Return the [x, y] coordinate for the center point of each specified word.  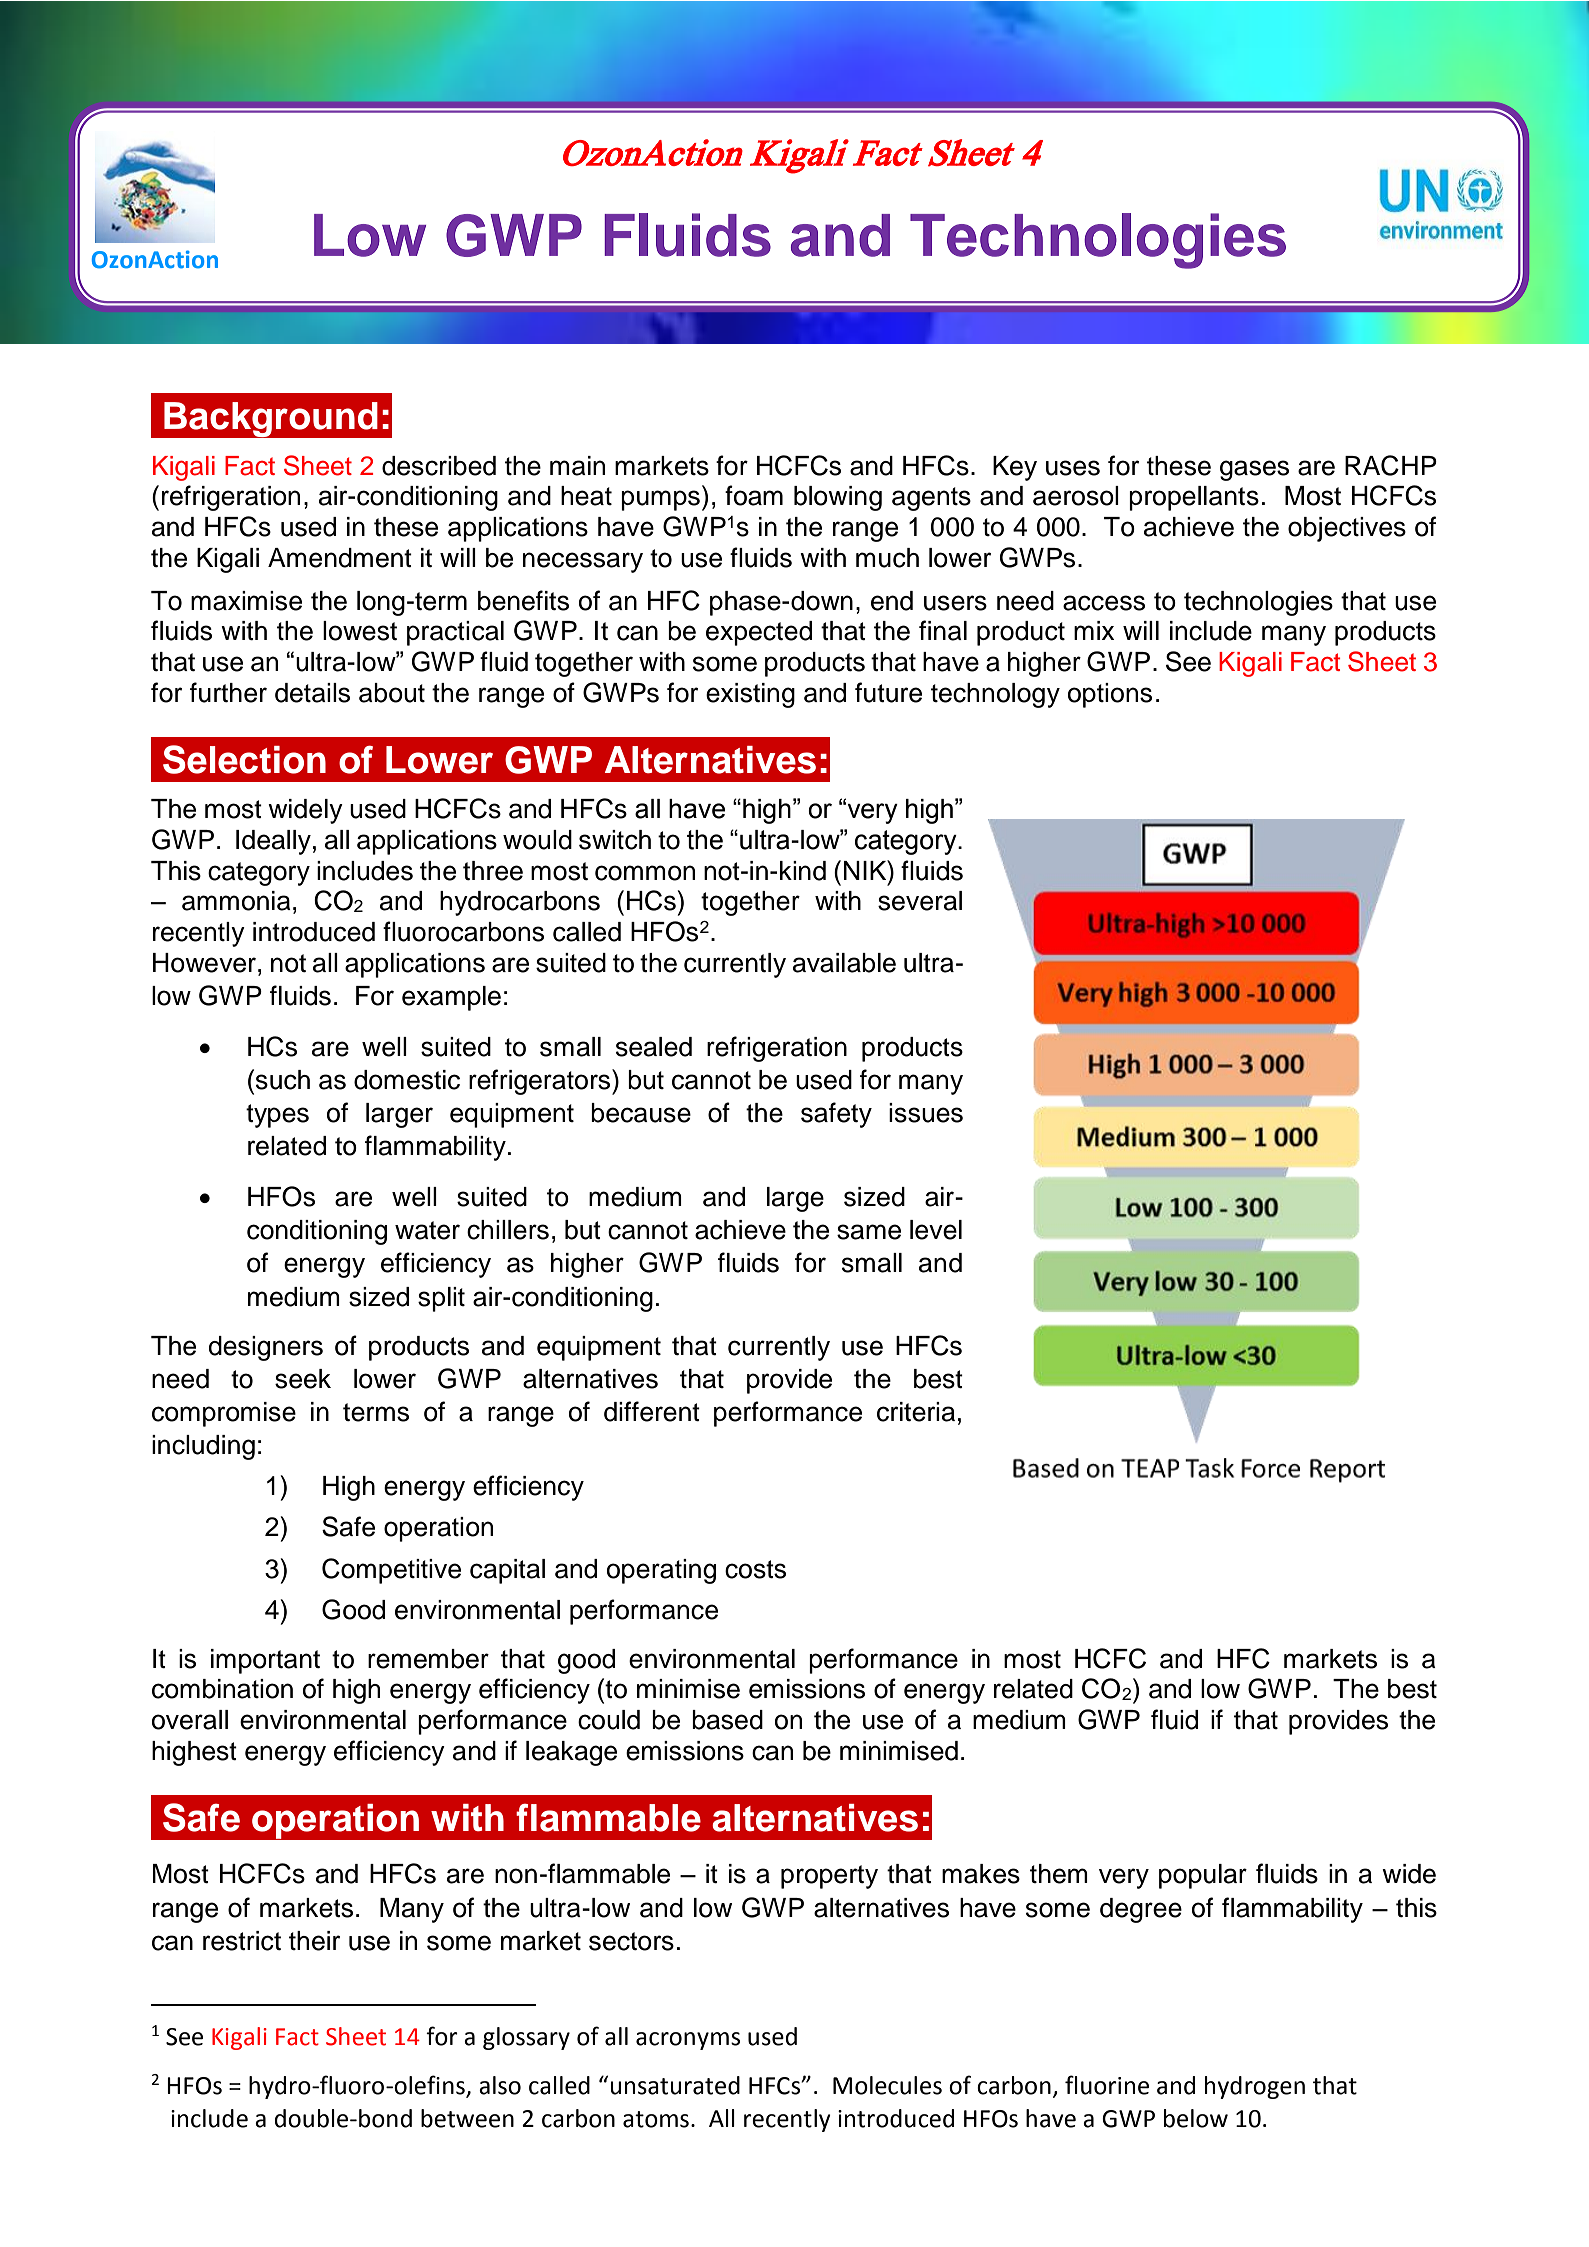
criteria [916, 1412]
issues [926, 1113]
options [1110, 695]
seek [303, 1379]
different [652, 1411]
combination [222, 1689]
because [641, 1113]
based [727, 1720]
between [467, 2118]
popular [1203, 1876]
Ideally [273, 842]
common [645, 873]
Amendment [340, 558]
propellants [1194, 498]
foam [754, 495]
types [277, 1116]
